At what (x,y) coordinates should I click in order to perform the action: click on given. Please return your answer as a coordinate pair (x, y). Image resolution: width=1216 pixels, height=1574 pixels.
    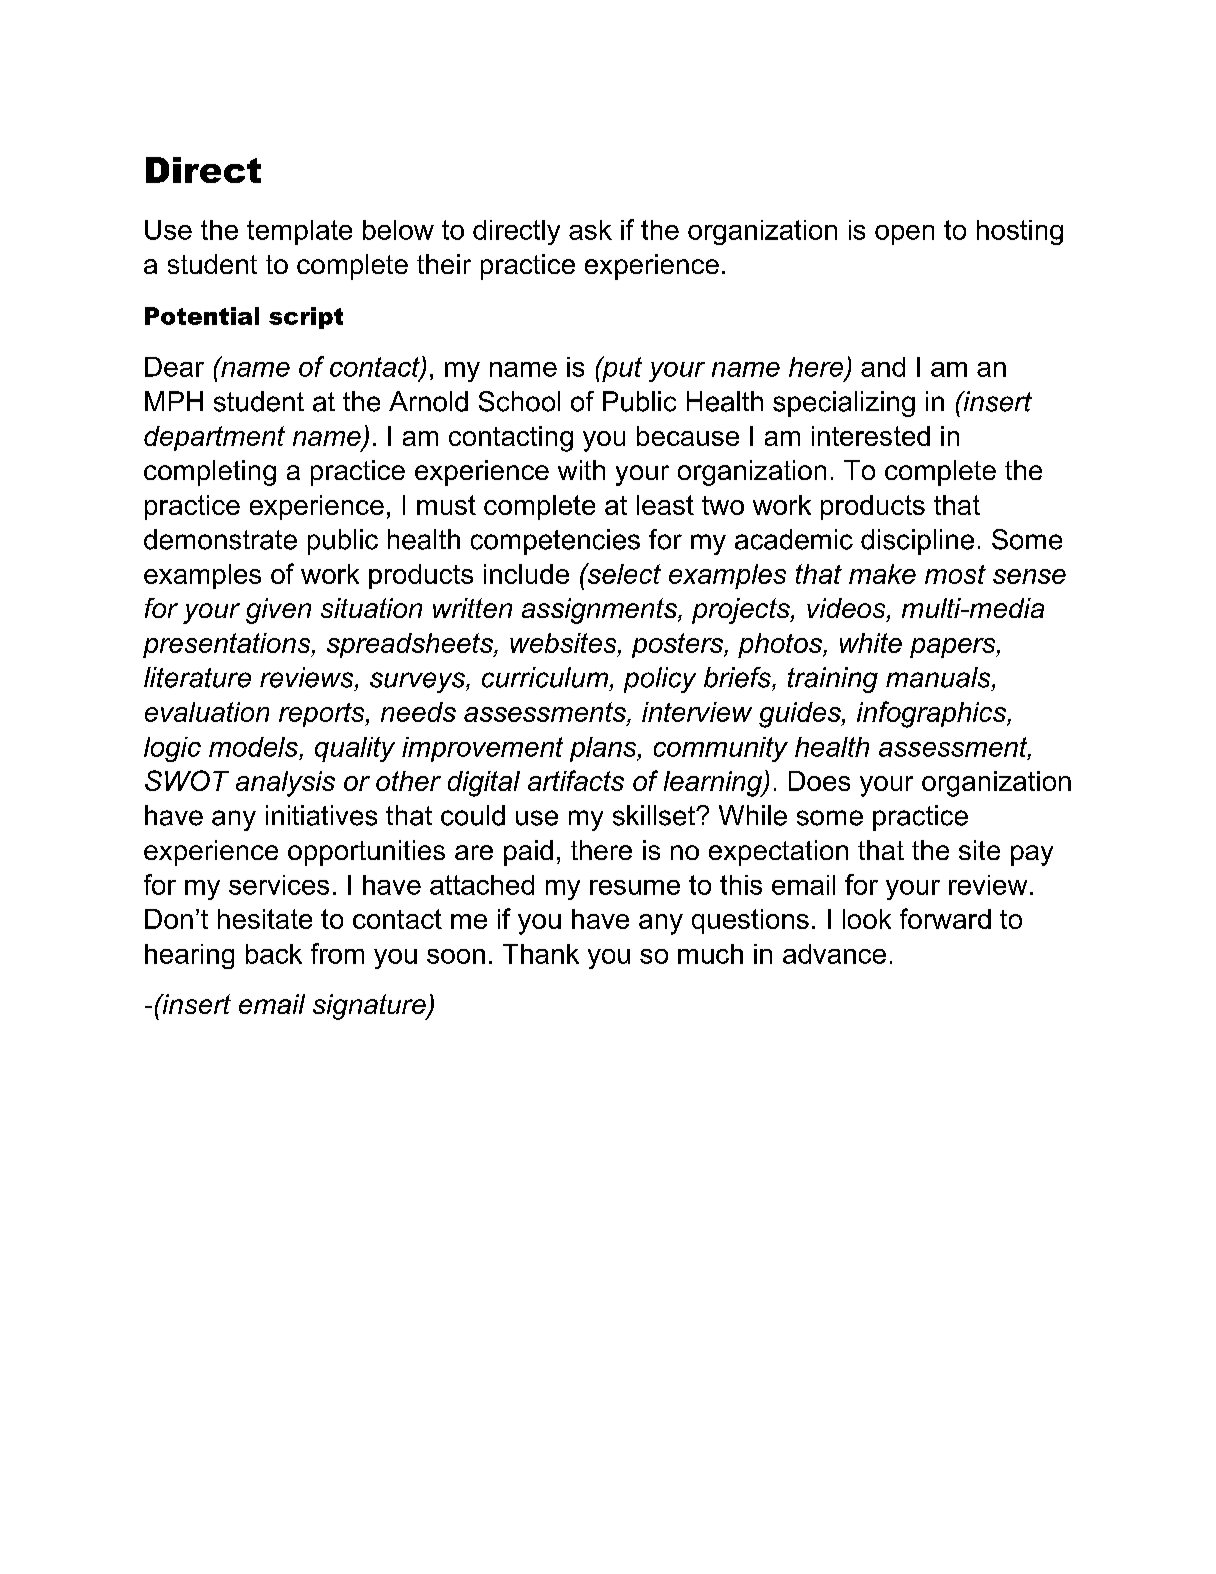
    Looking at the image, I should click on (278, 611).
